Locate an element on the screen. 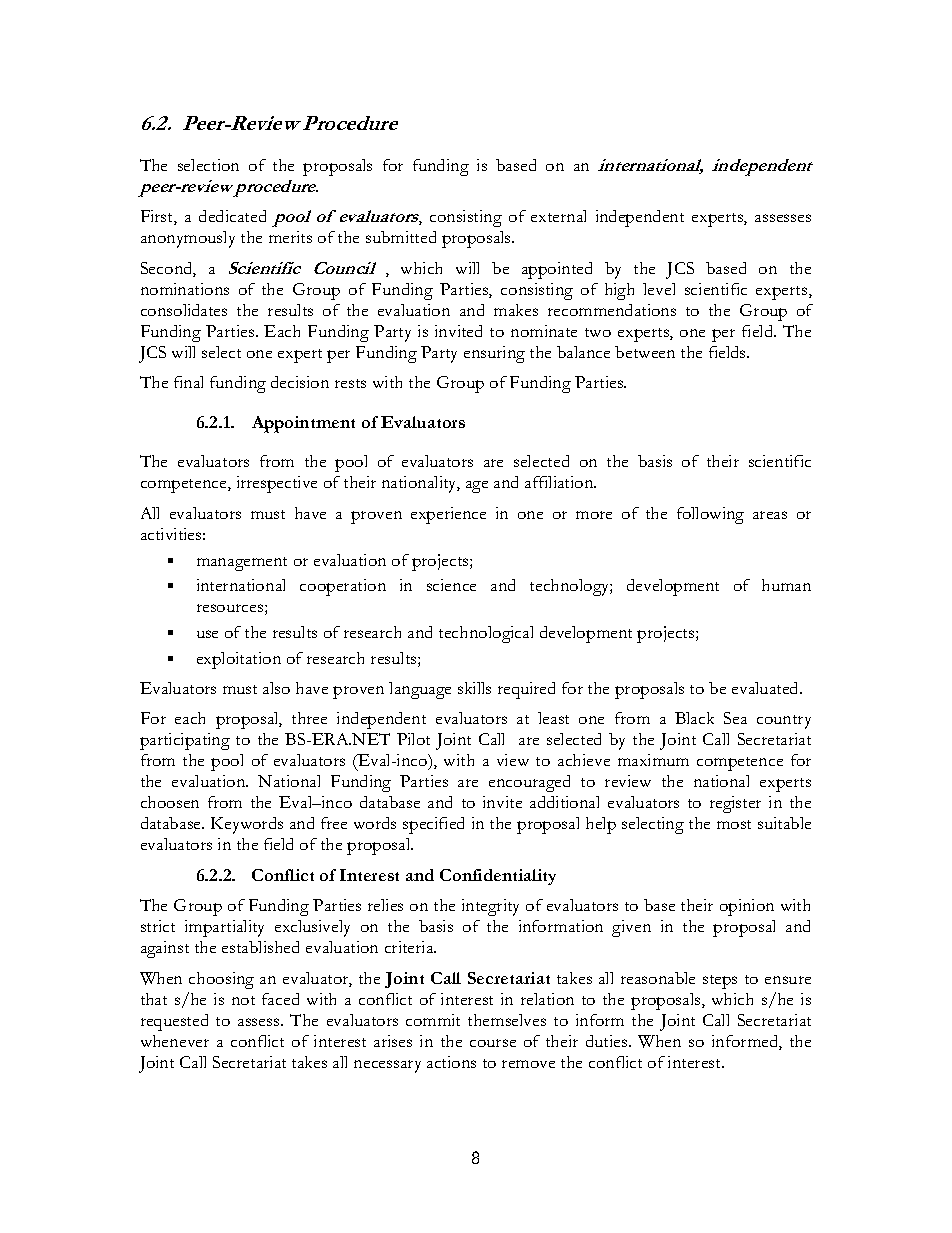 The width and height of the screenshot is (952, 1233). skills is located at coordinates (474, 688).
